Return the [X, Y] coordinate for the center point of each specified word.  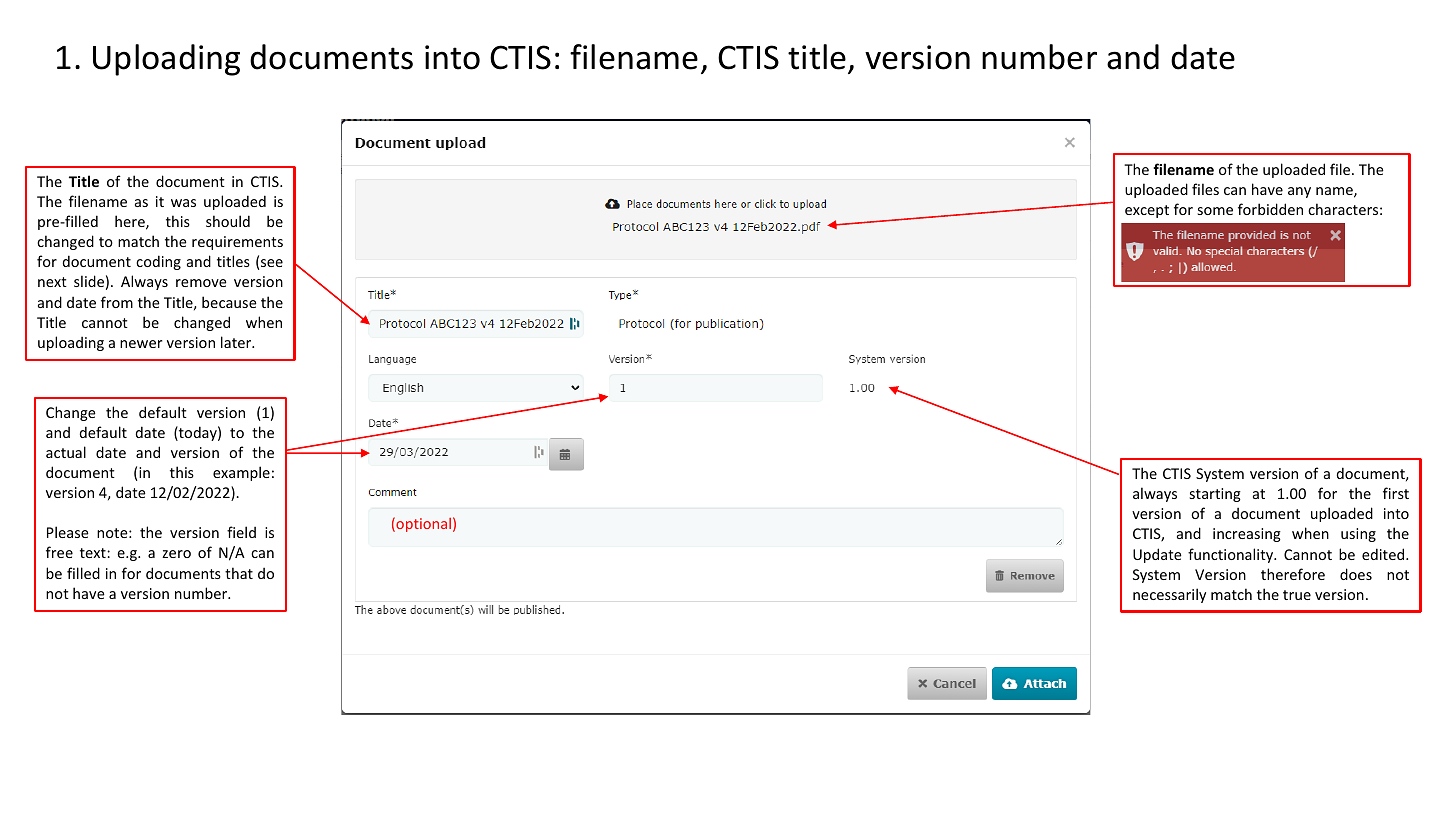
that [239, 573]
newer [141, 344]
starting [1215, 495]
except [1147, 211]
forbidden [1270, 209]
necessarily [1169, 595]
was [183, 203]
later [237, 342]
